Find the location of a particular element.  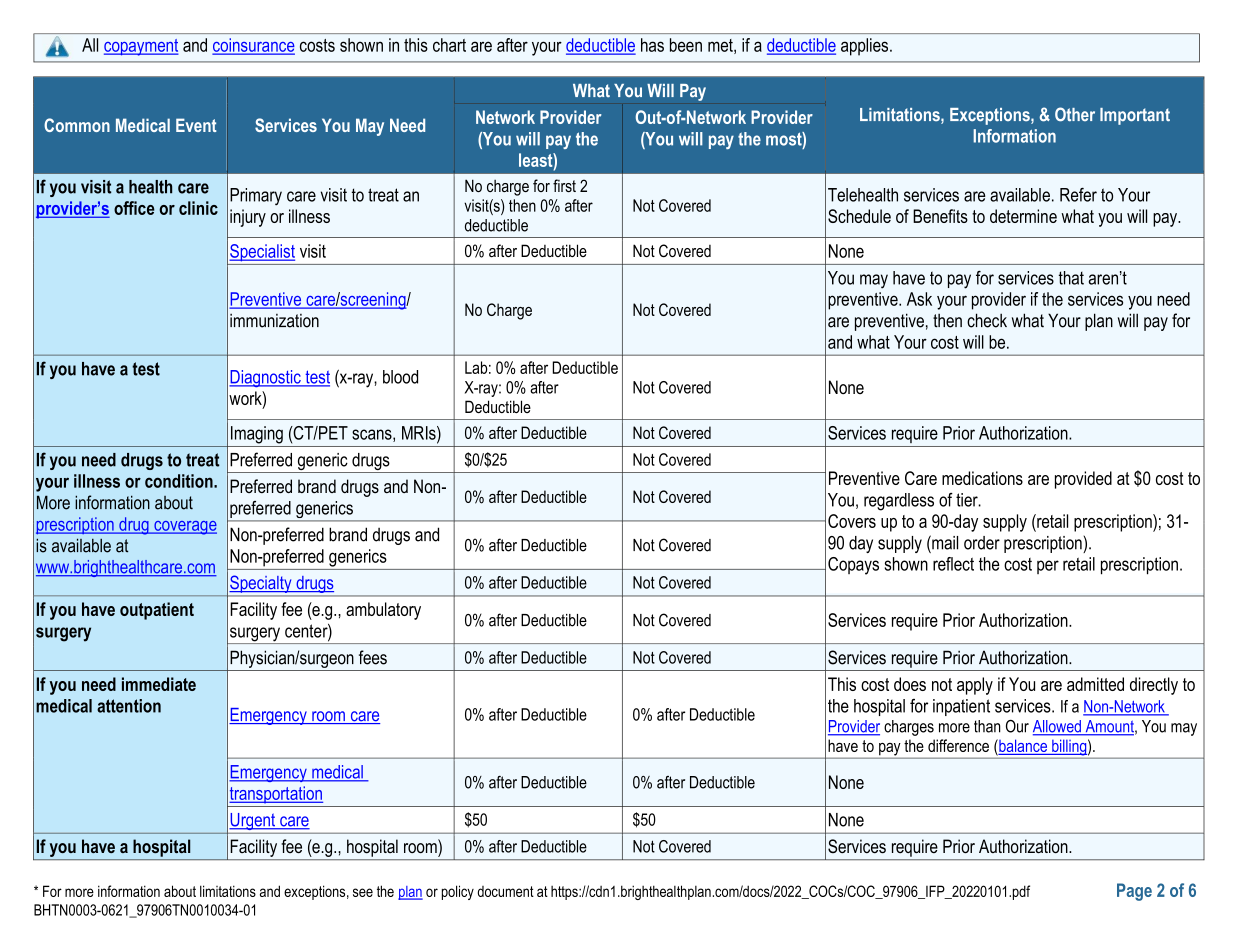

Urgent is located at coordinates (253, 821).
